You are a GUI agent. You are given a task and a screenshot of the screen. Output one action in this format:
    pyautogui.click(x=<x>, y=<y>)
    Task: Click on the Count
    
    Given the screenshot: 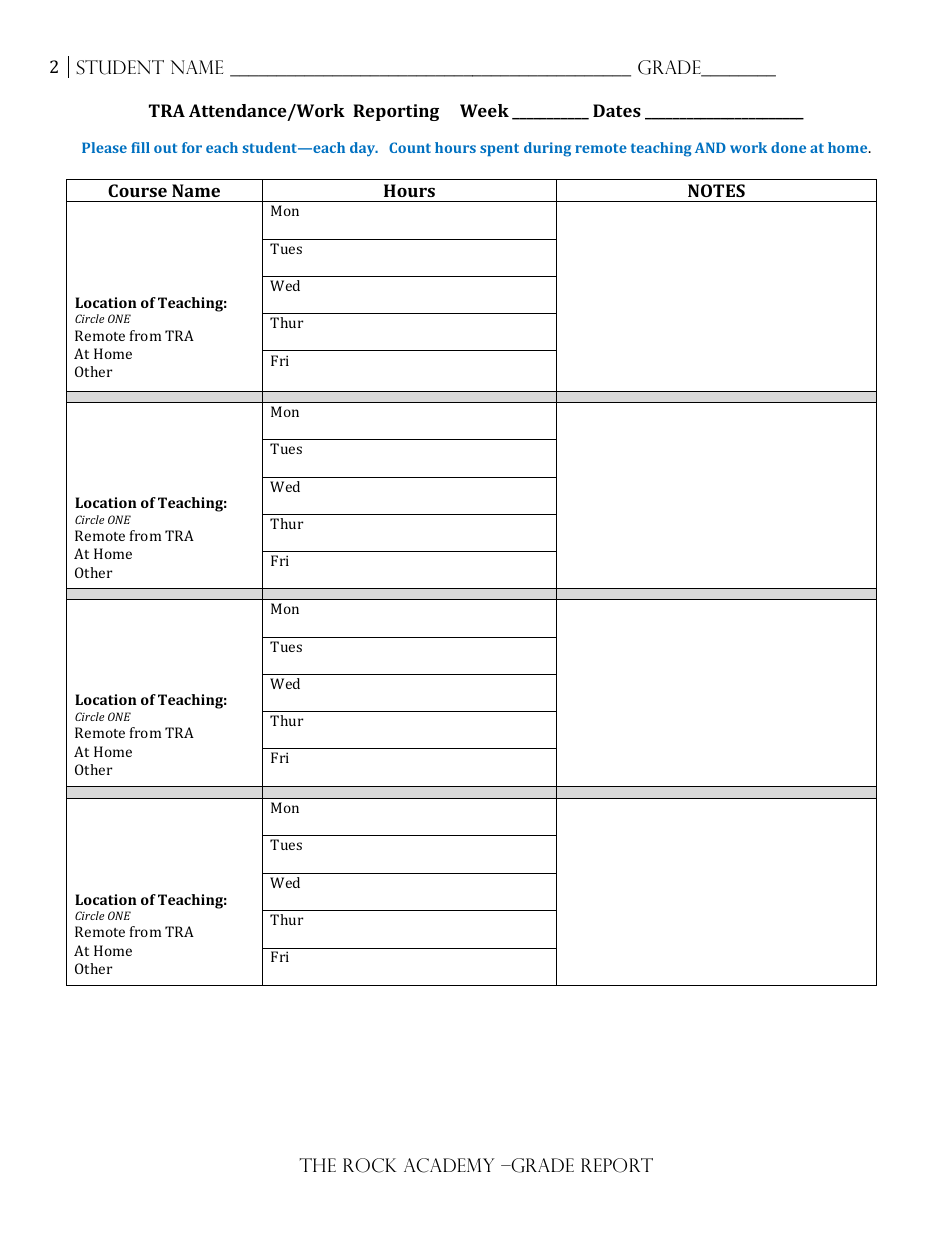 What is the action you would take?
    pyautogui.click(x=410, y=147)
